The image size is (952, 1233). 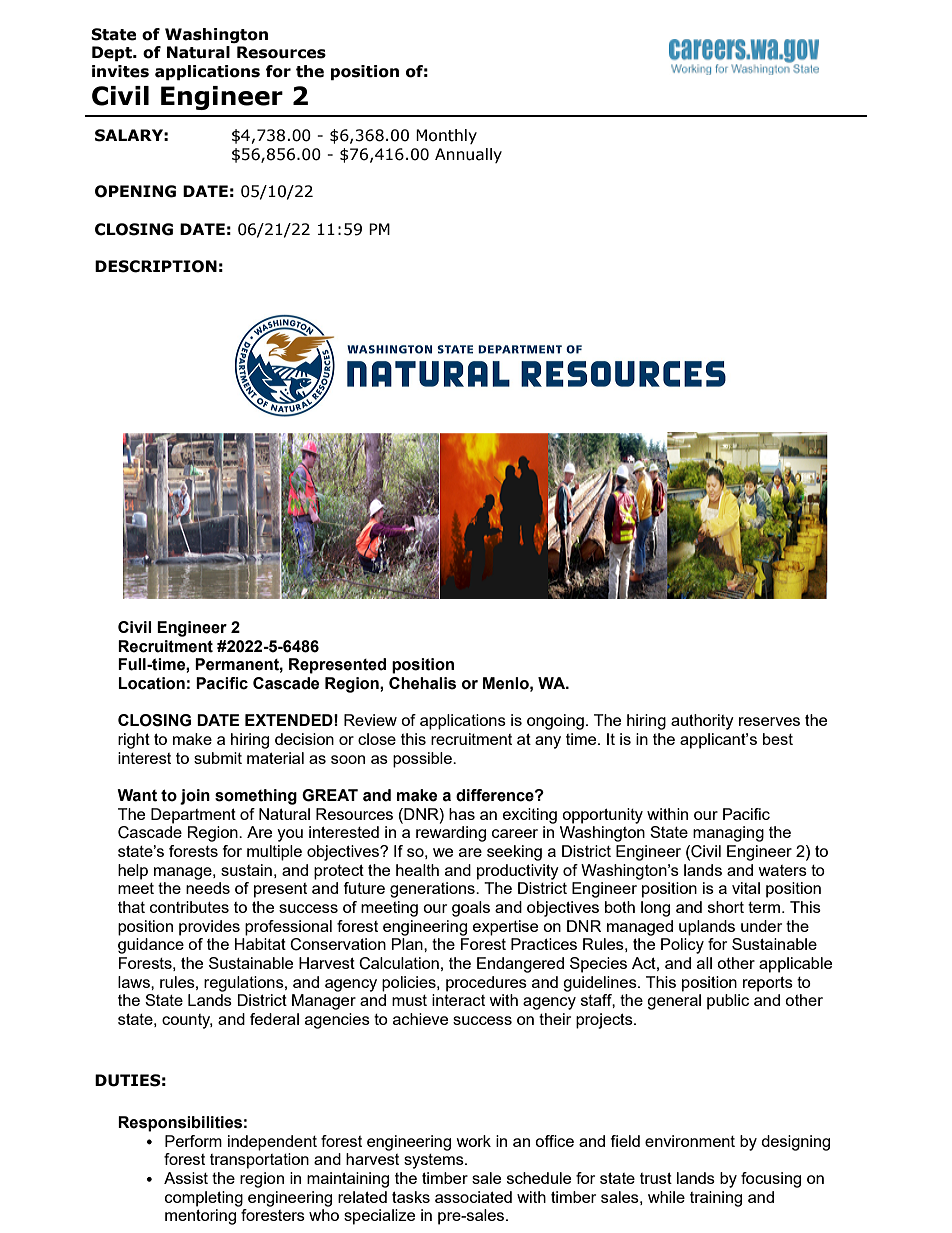 I want to click on Location, so click(x=151, y=683).
